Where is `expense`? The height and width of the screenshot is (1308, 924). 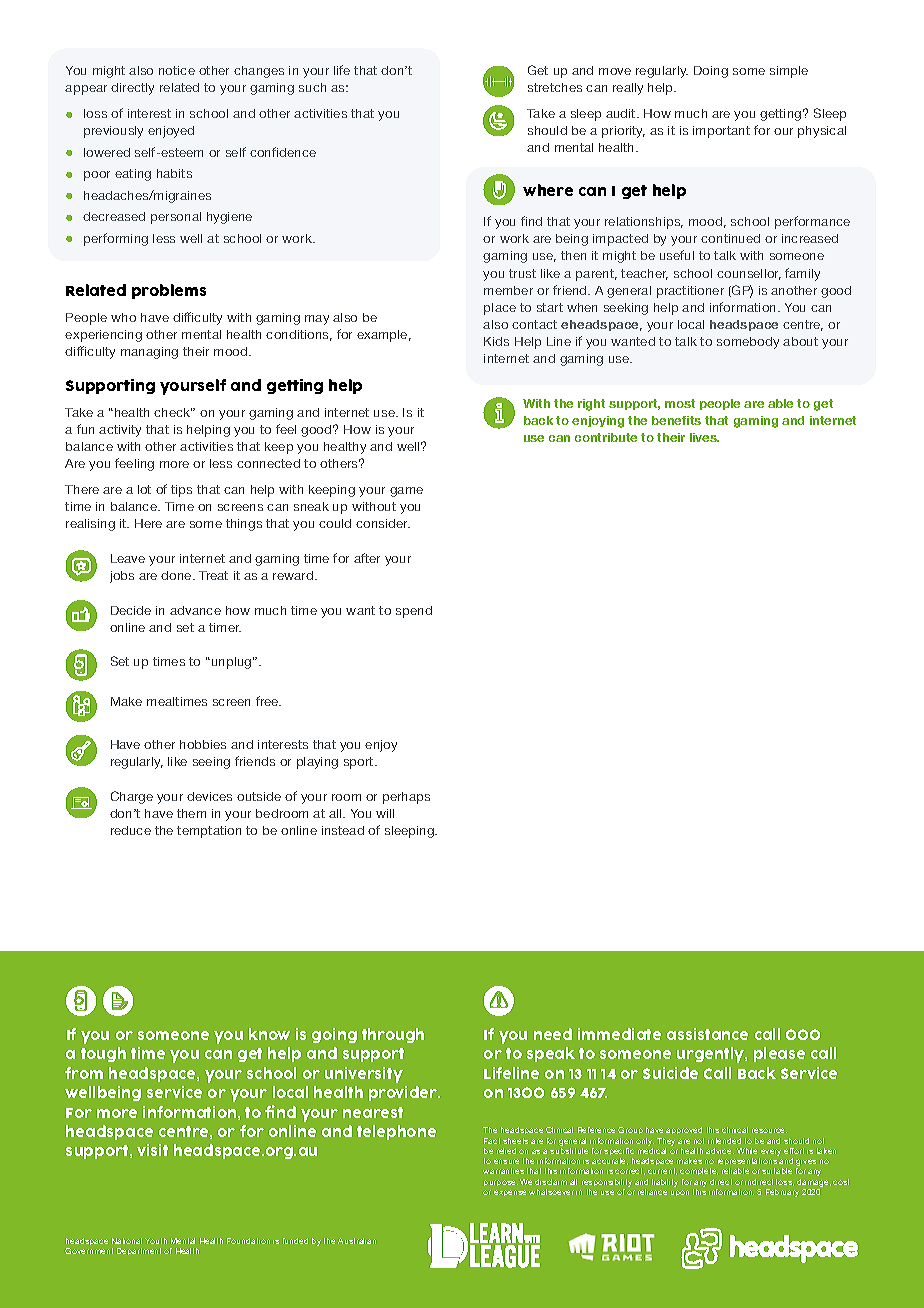 expense is located at coordinates (510, 1193).
